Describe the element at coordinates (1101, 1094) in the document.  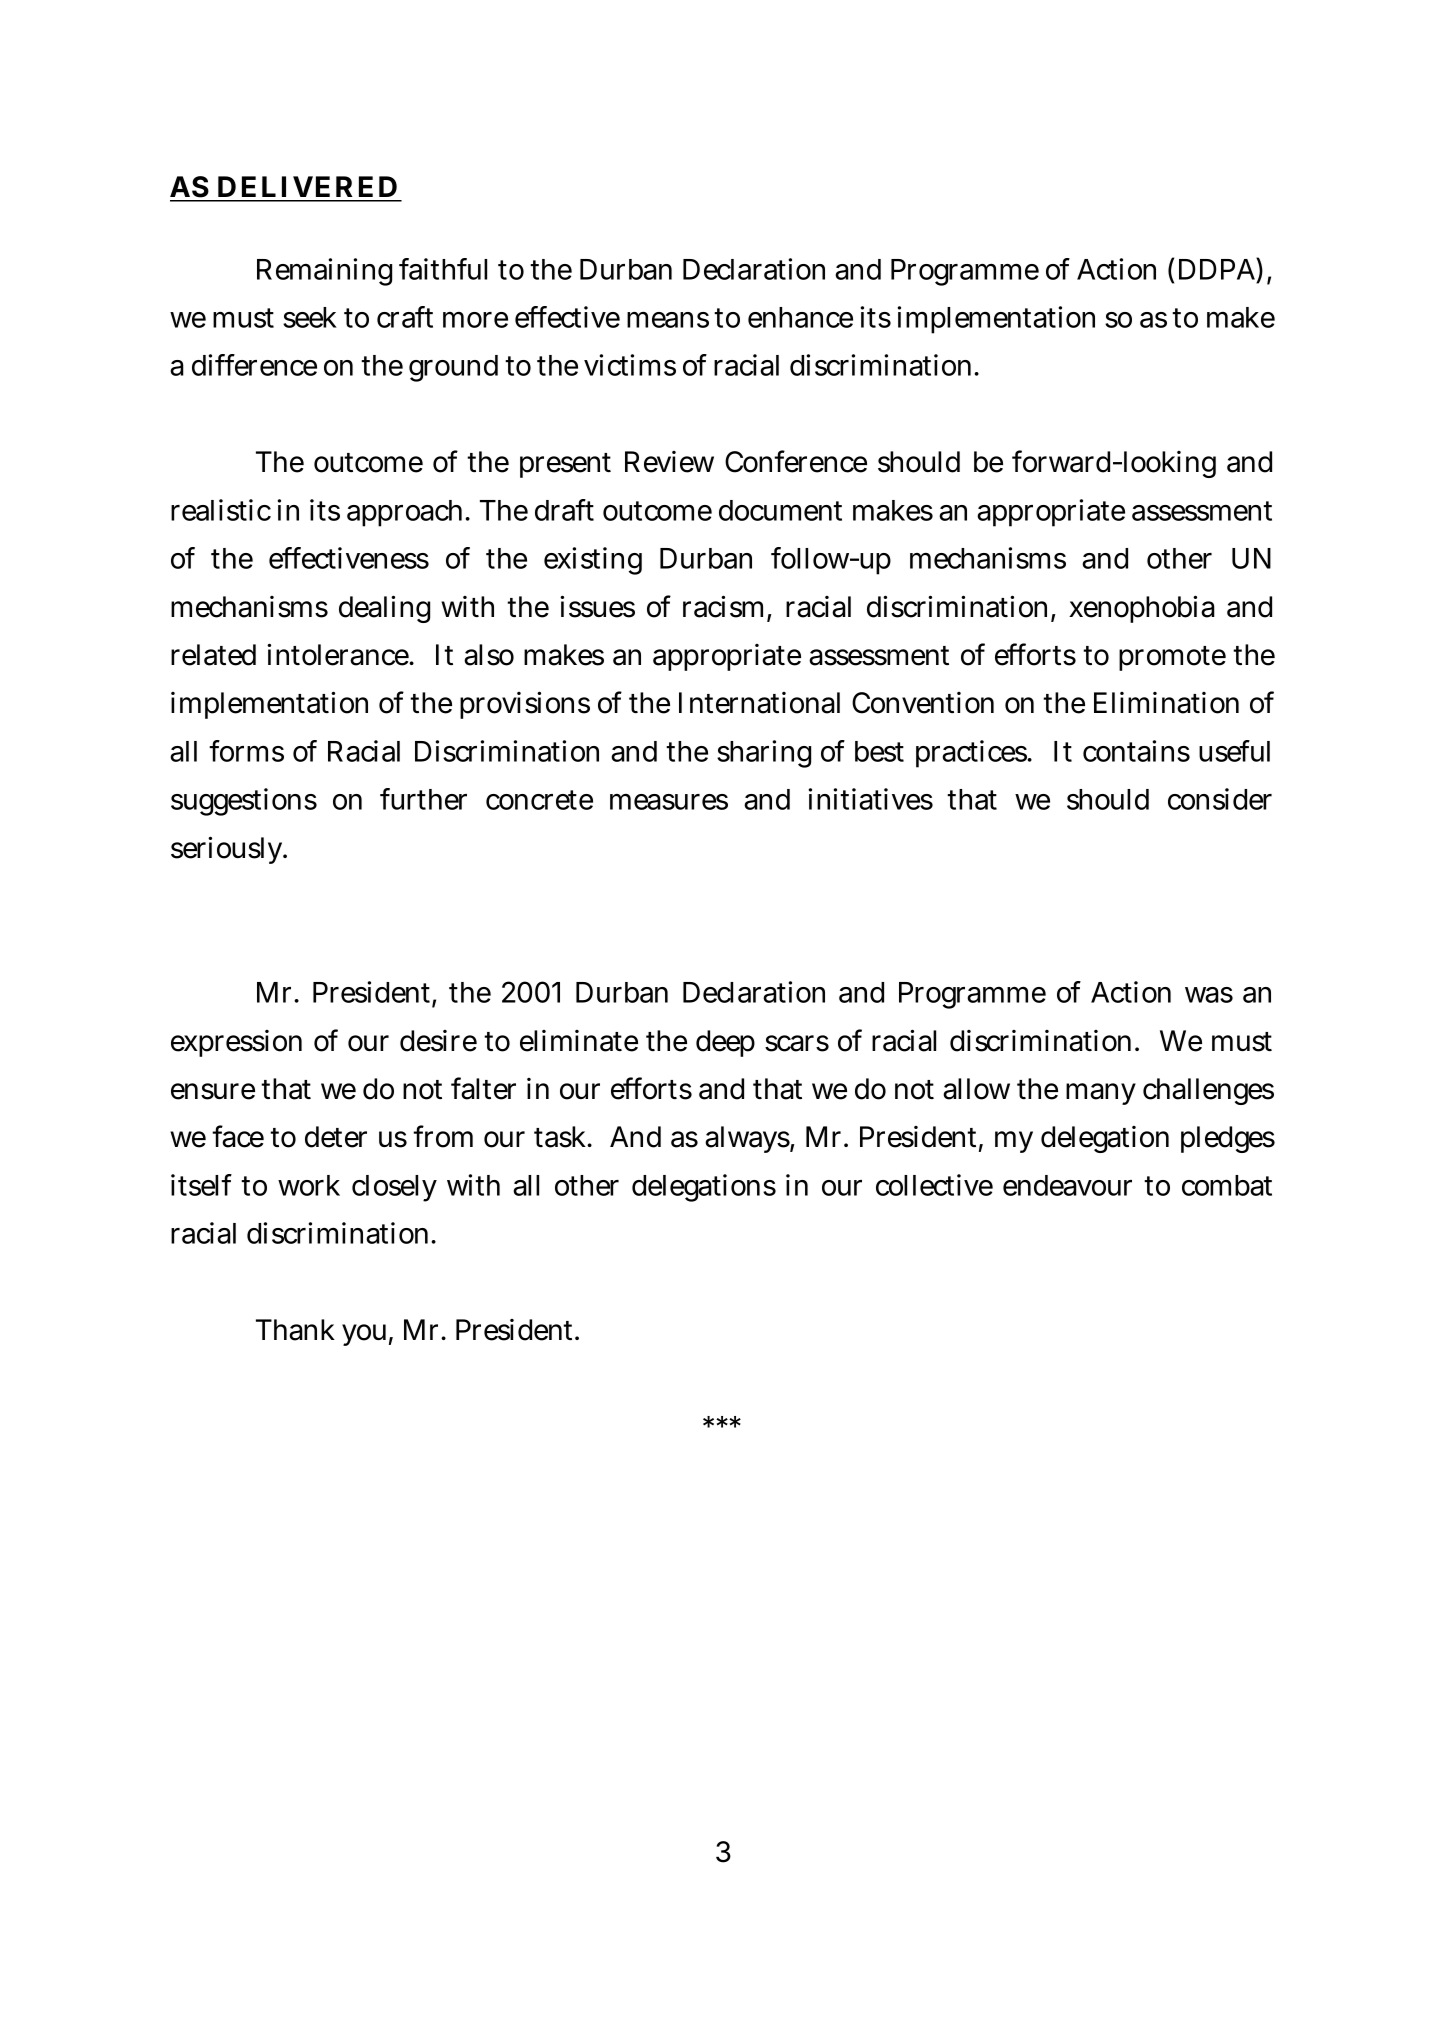
I see `many` at that location.
